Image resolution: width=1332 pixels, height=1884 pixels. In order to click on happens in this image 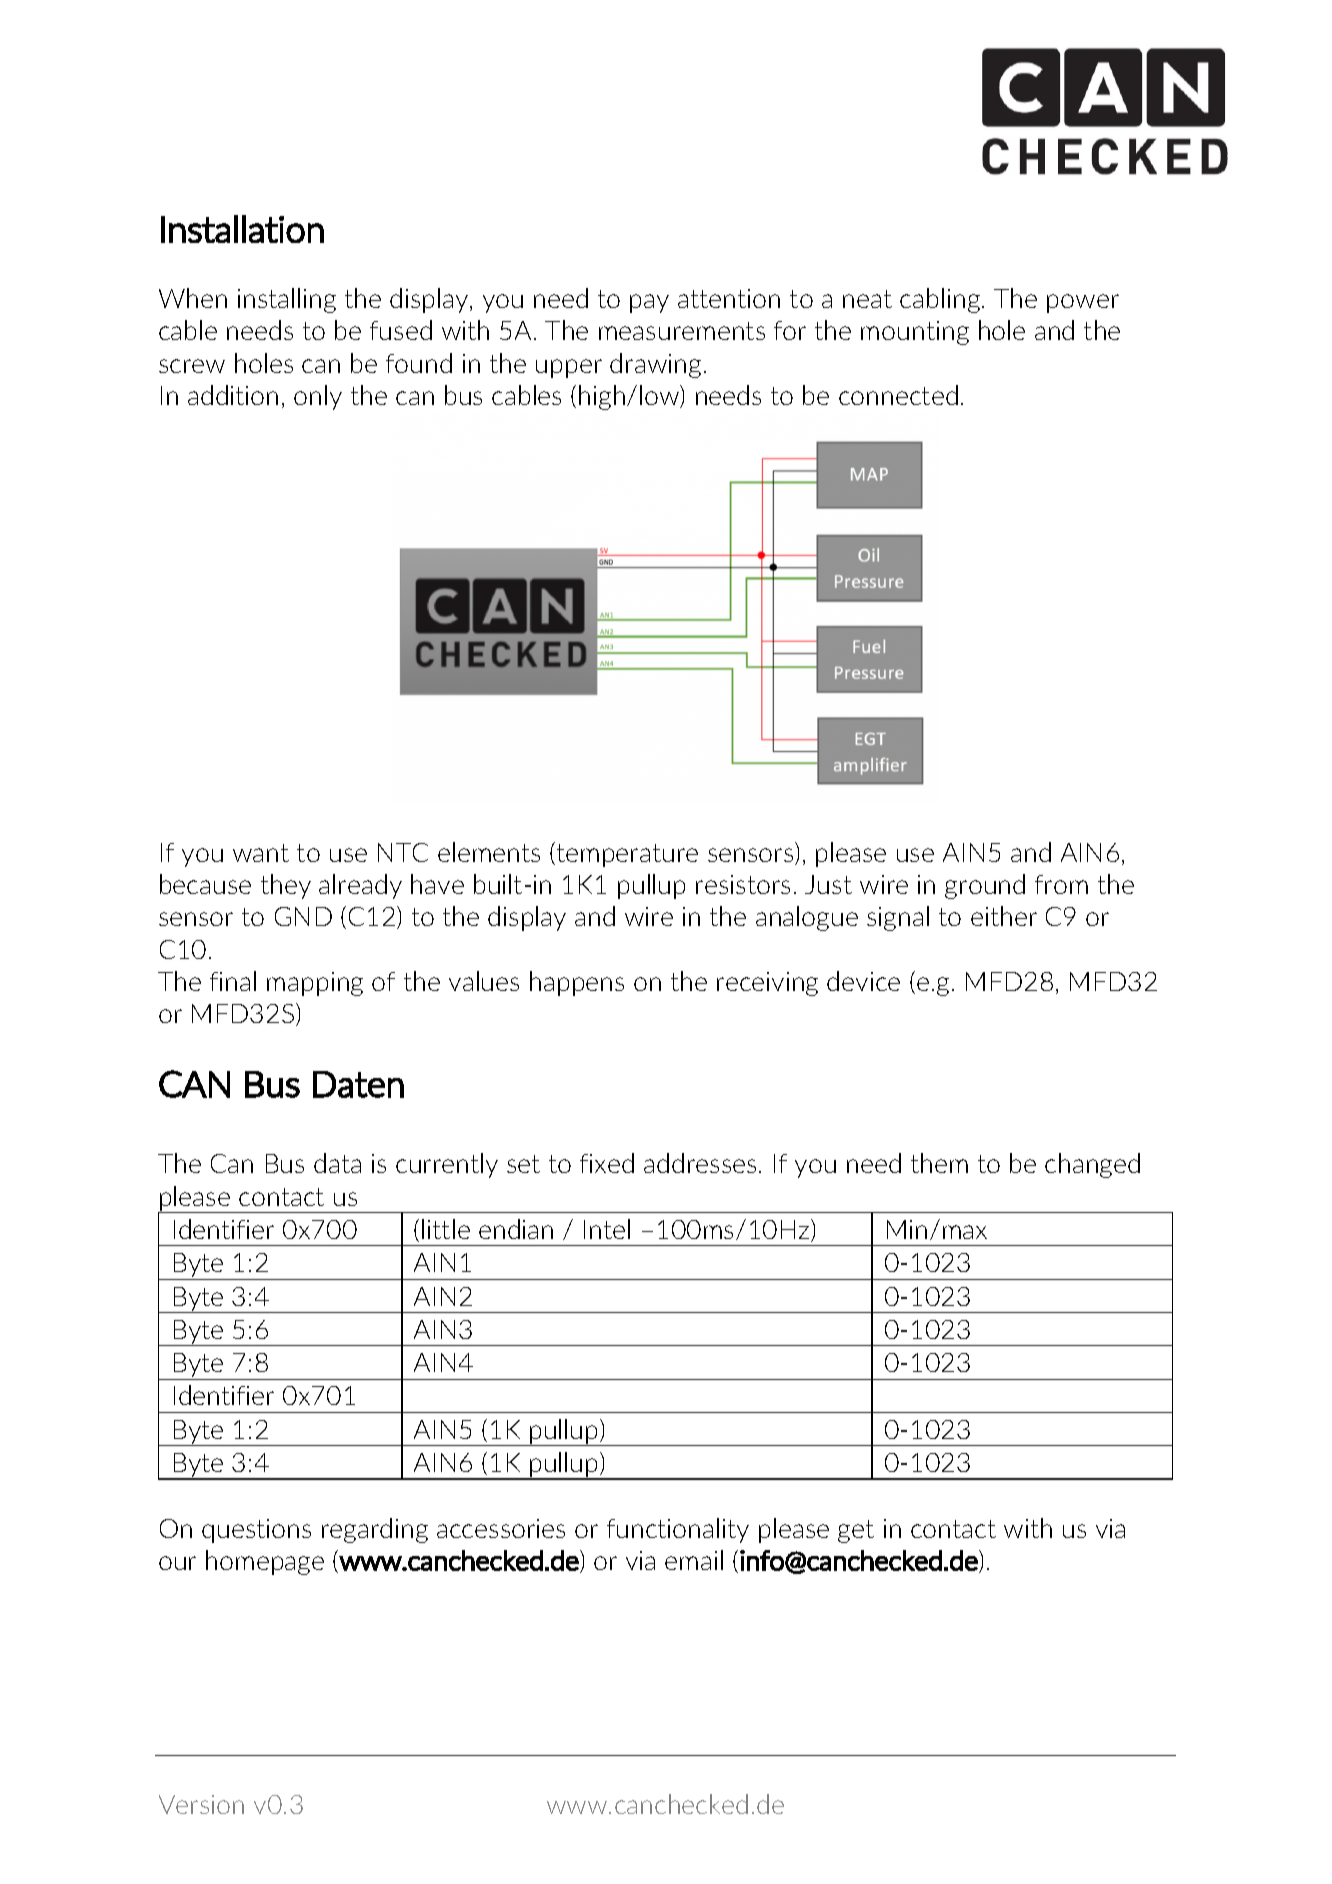, I will do `click(577, 983)`.
